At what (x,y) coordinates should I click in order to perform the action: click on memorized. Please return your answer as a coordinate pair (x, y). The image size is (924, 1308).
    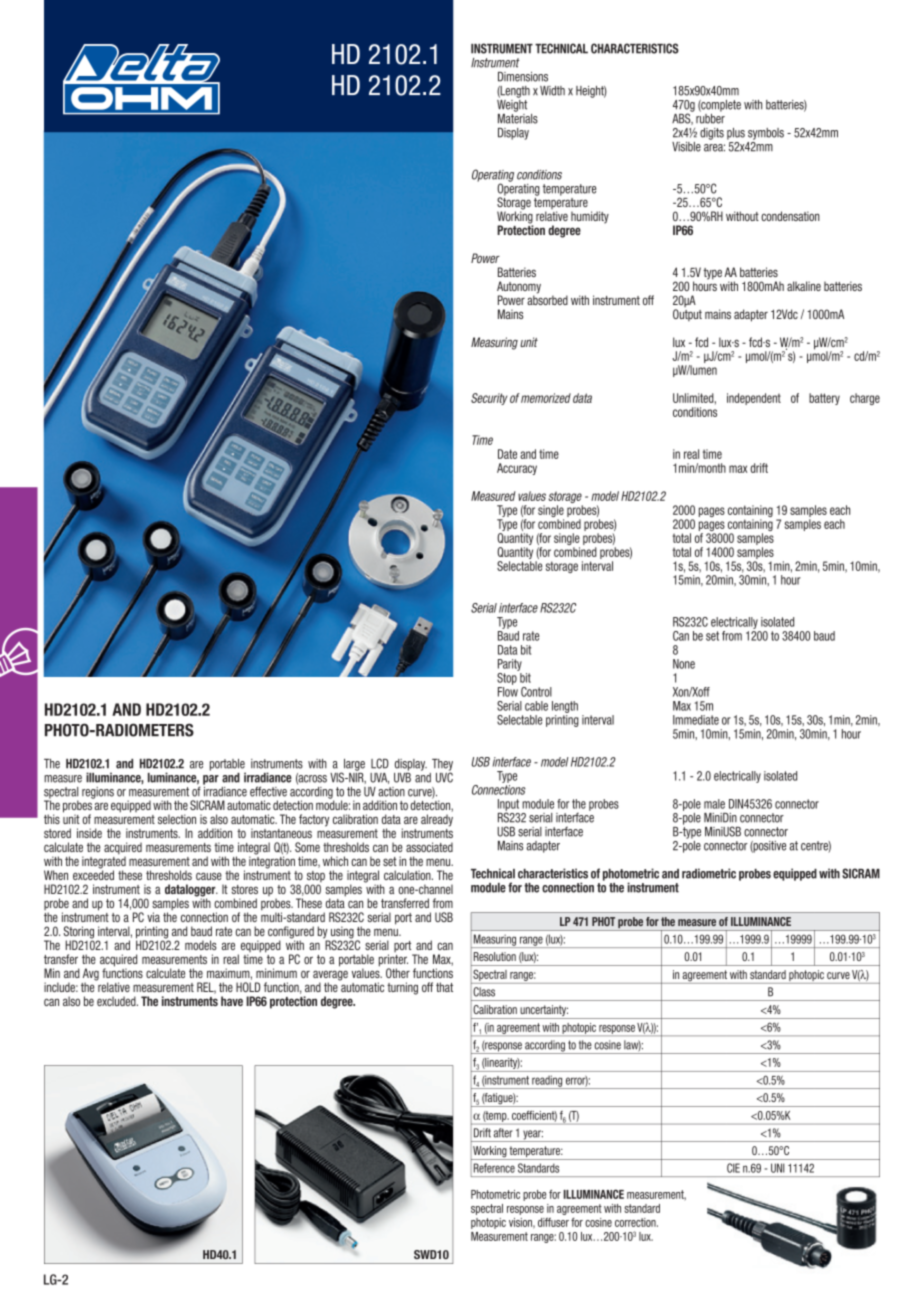
    Looking at the image, I should click on (546, 398).
